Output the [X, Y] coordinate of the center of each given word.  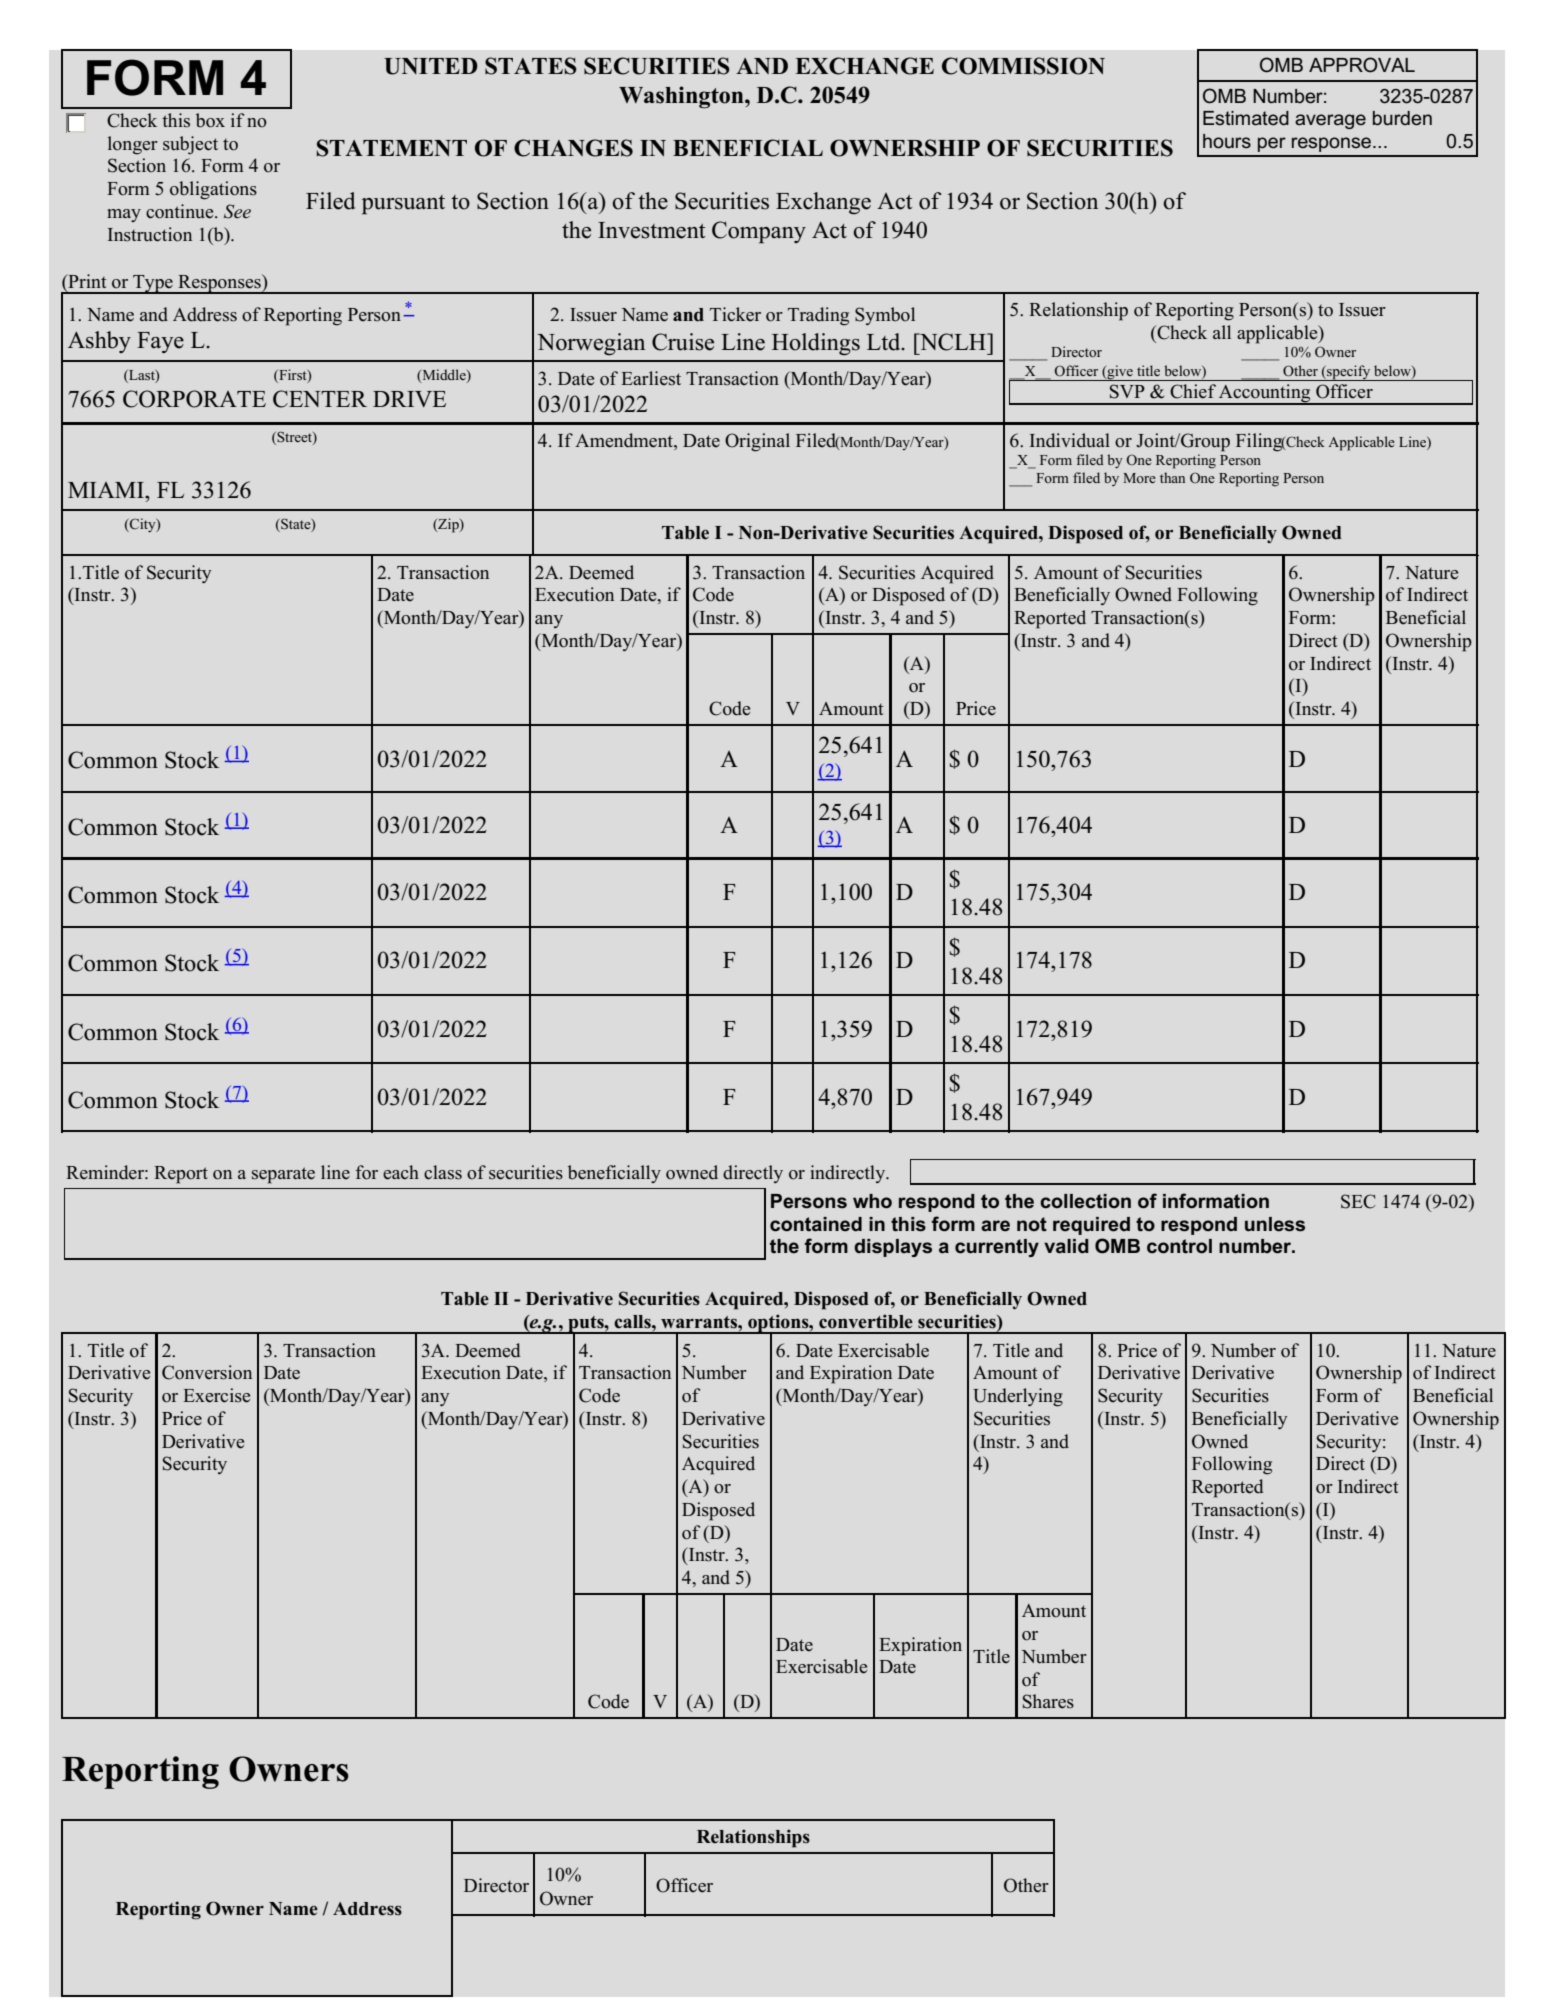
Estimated [1246, 118]
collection [1085, 1201]
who [872, 1201]
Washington [682, 97]
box [210, 120]
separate [283, 1175]
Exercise [216, 1395]
